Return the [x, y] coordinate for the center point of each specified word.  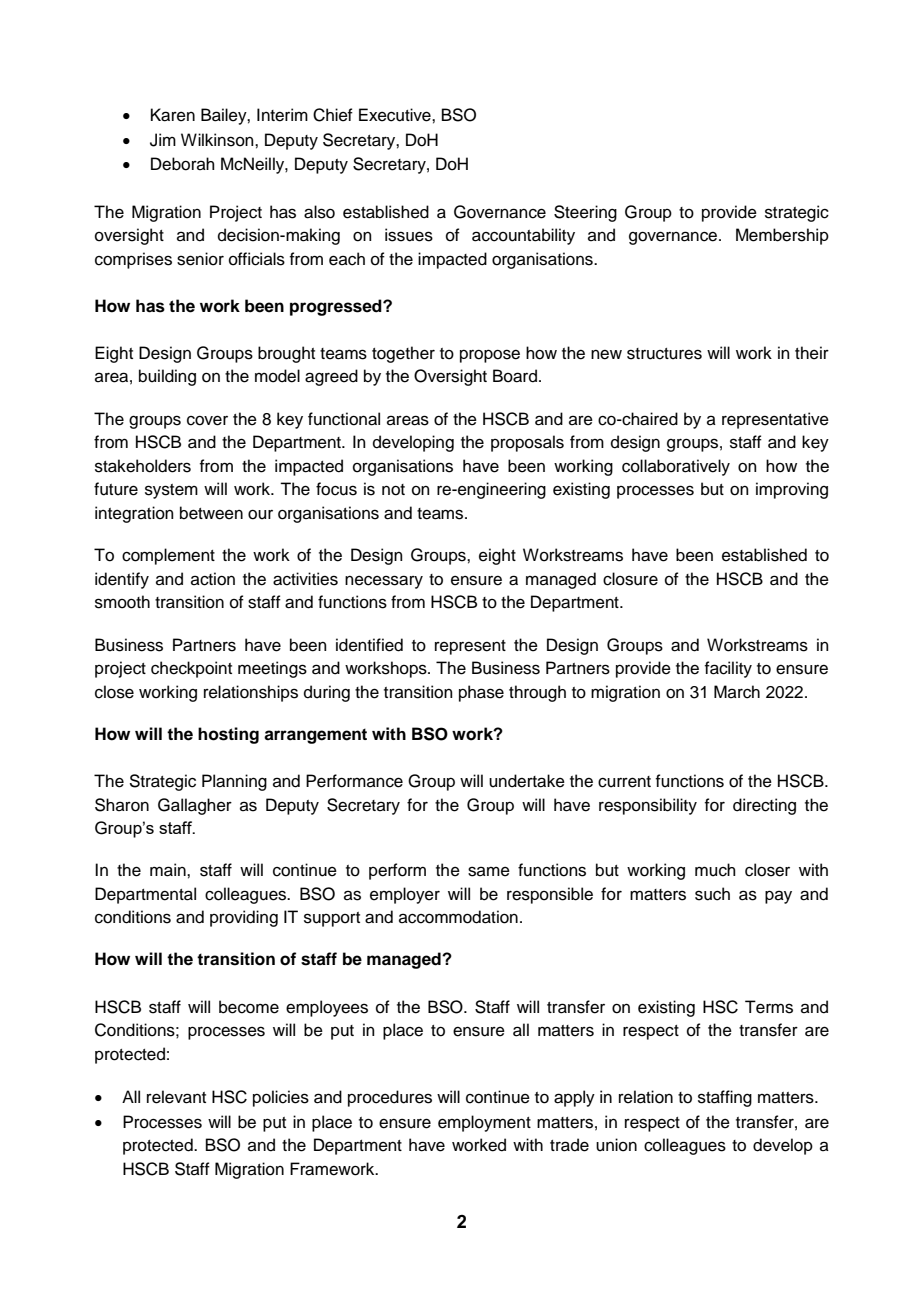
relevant [176, 1097]
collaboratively [676, 467]
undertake [527, 781]
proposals [527, 443]
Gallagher [195, 806]
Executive [396, 115]
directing [764, 806]
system [171, 491]
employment [484, 1123]
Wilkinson [218, 140]
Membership [782, 236]
